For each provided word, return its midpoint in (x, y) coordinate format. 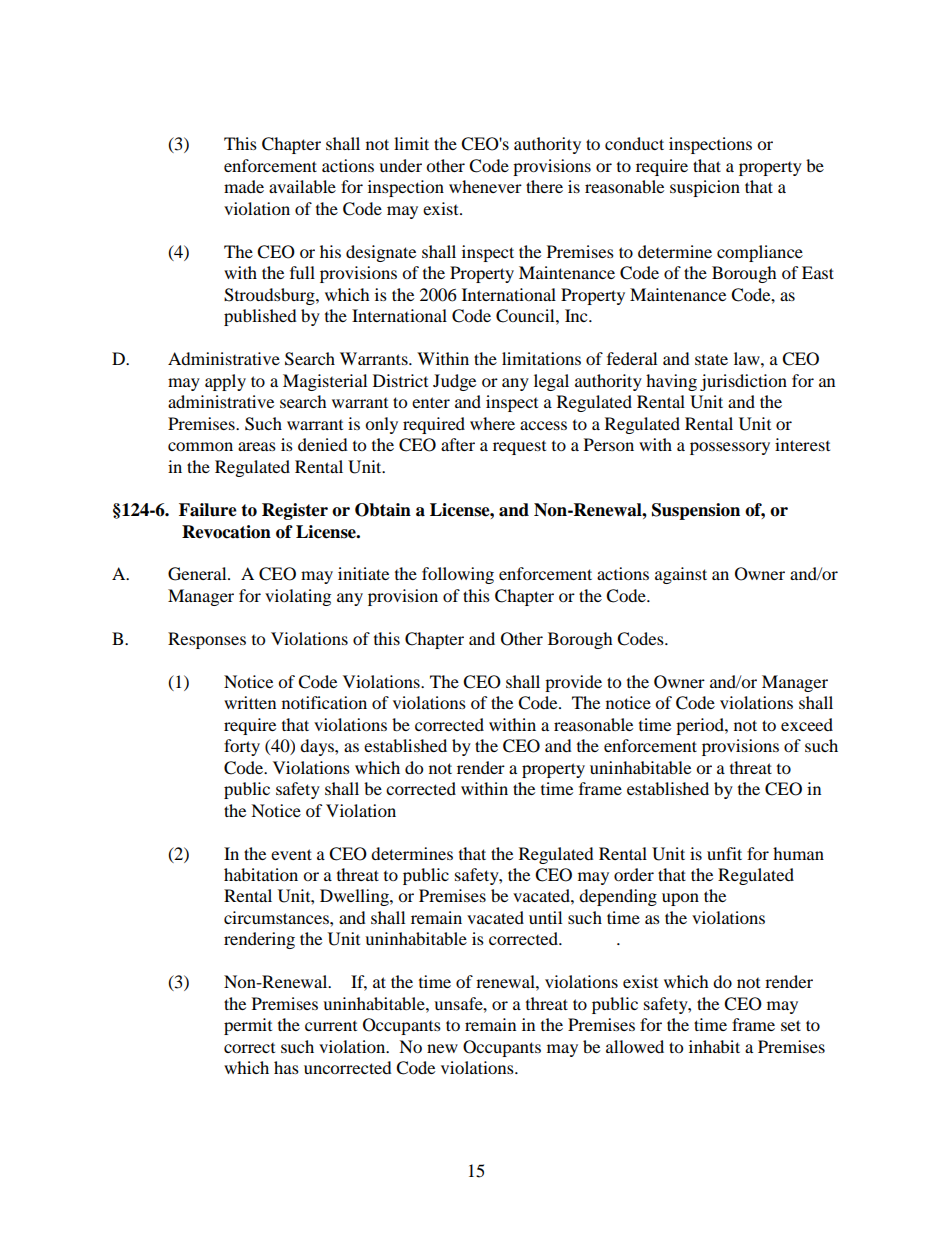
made (244, 186)
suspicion (705, 188)
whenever (485, 186)
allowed (635, 1046)
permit (248, 1026)
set (791, 1025)
